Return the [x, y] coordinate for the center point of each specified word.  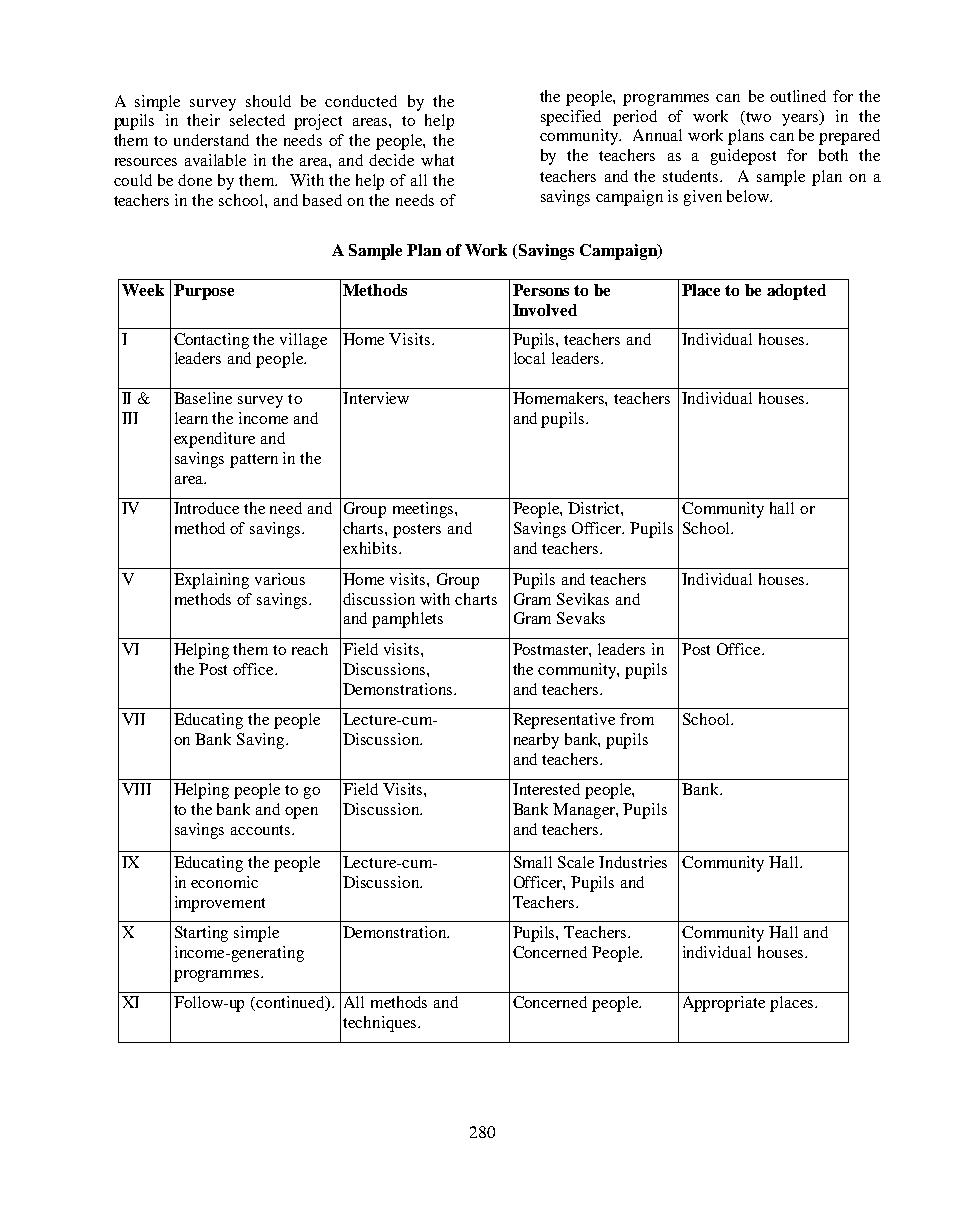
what [437, 160]
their [203, 120]
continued [290, 1003]
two [757, 117]
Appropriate [724, 1004]
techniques [381, 1024]
